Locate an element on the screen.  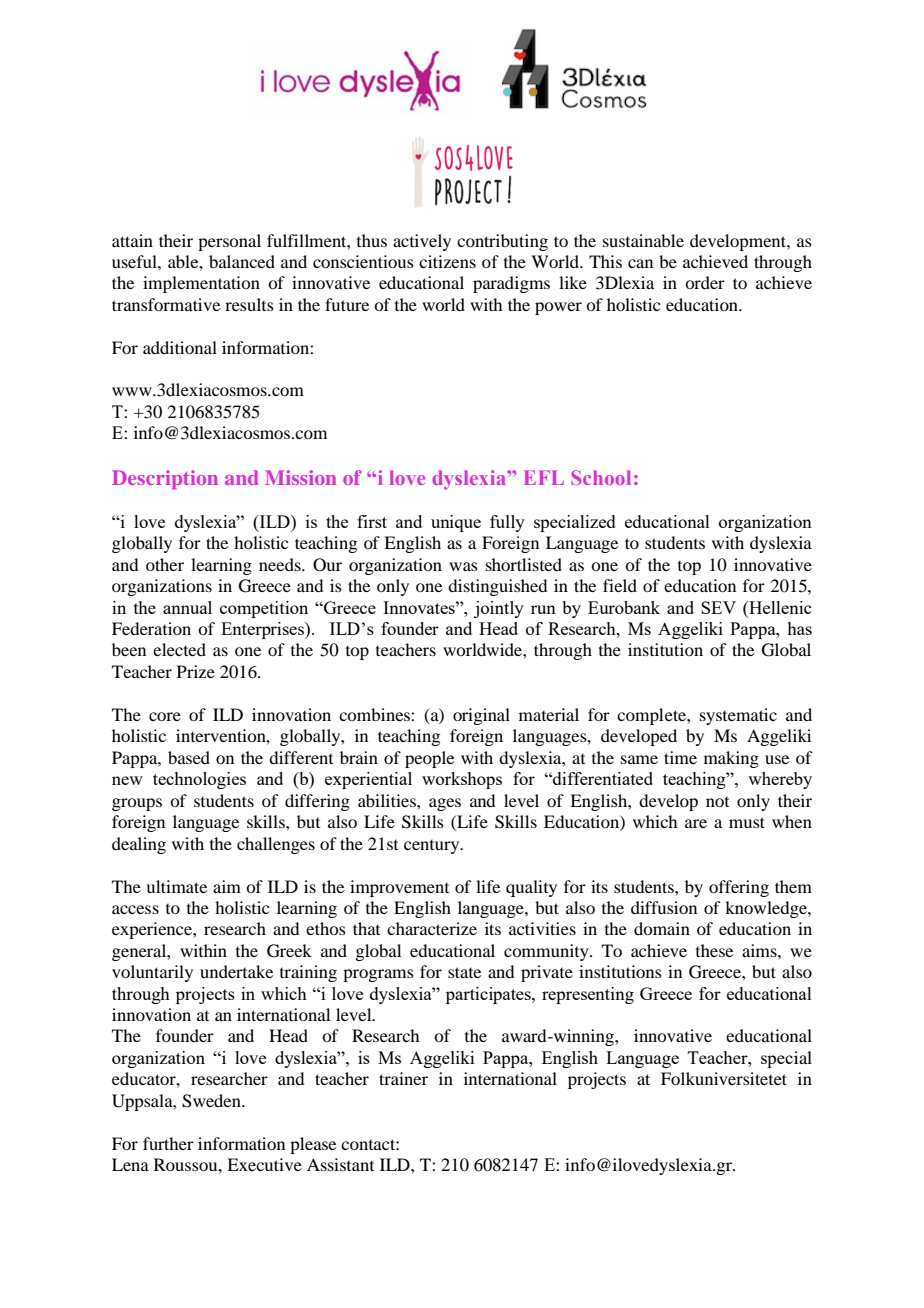
representing is located at coordinates (588, 995).
